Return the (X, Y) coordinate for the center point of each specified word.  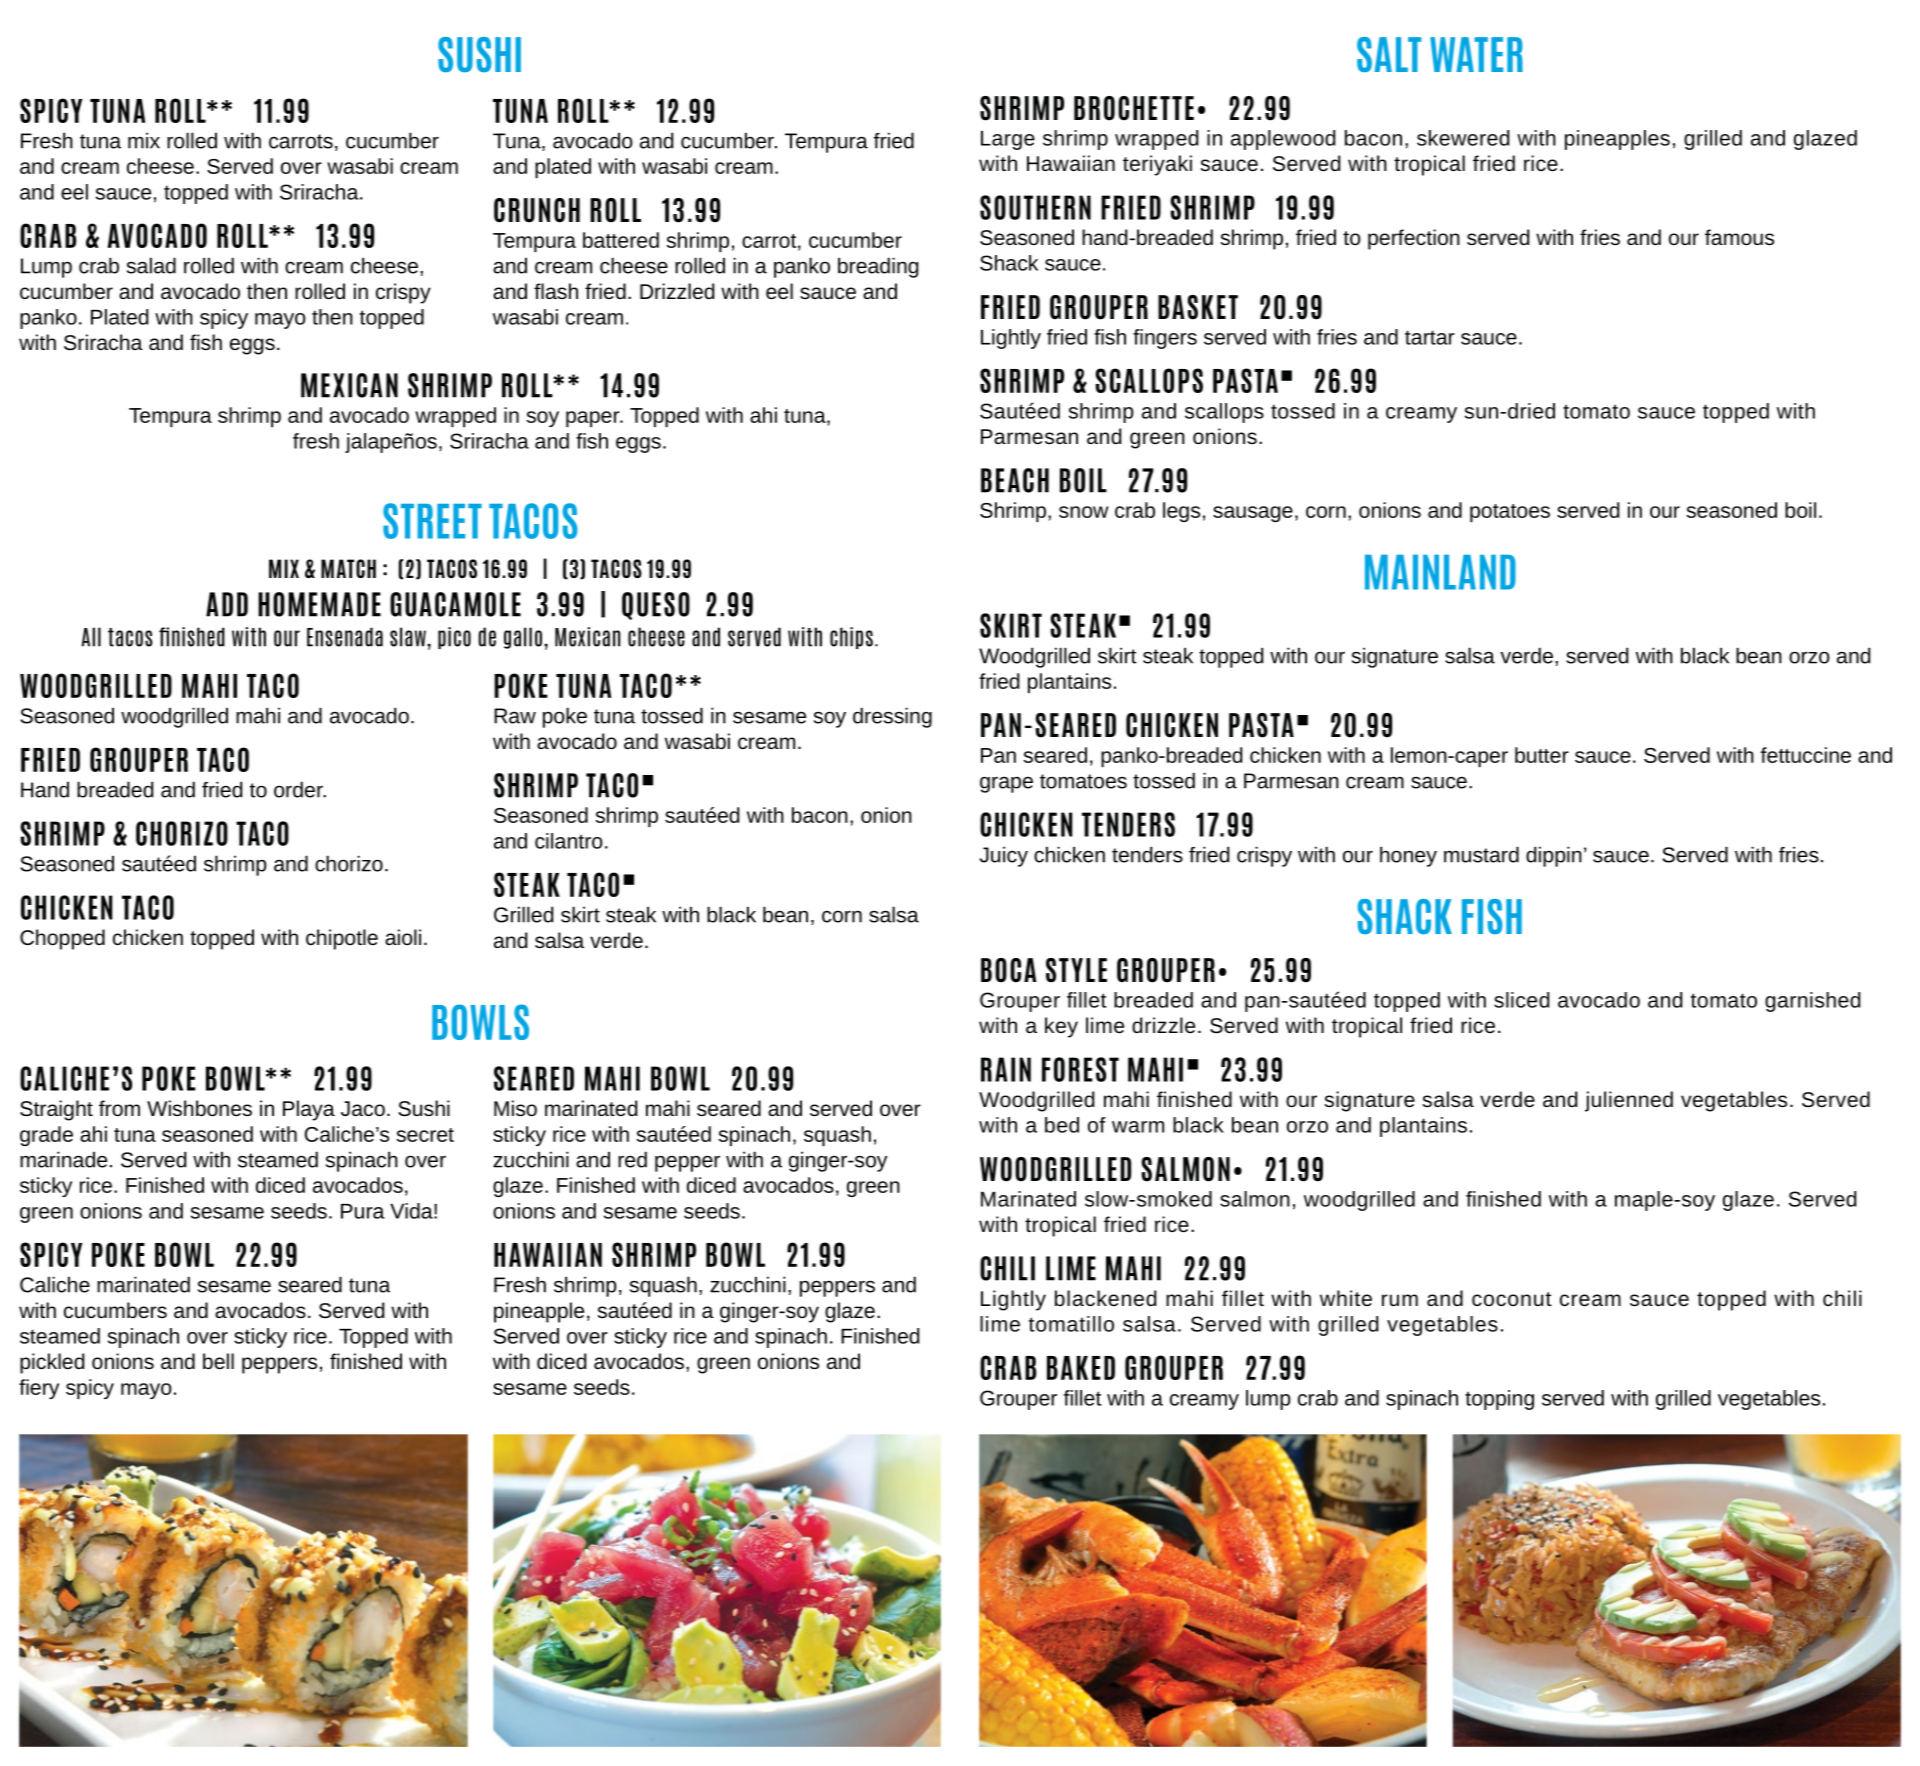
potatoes (1510, 513)
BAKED (1081, 1368)
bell (218, 1361)
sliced (1521, 1000)
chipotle (342, 939)
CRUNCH (537, 210)
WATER (1476, 54)
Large (1008, 140)
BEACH (1015, 480)
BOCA (1008, 970)
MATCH (348, 568)
